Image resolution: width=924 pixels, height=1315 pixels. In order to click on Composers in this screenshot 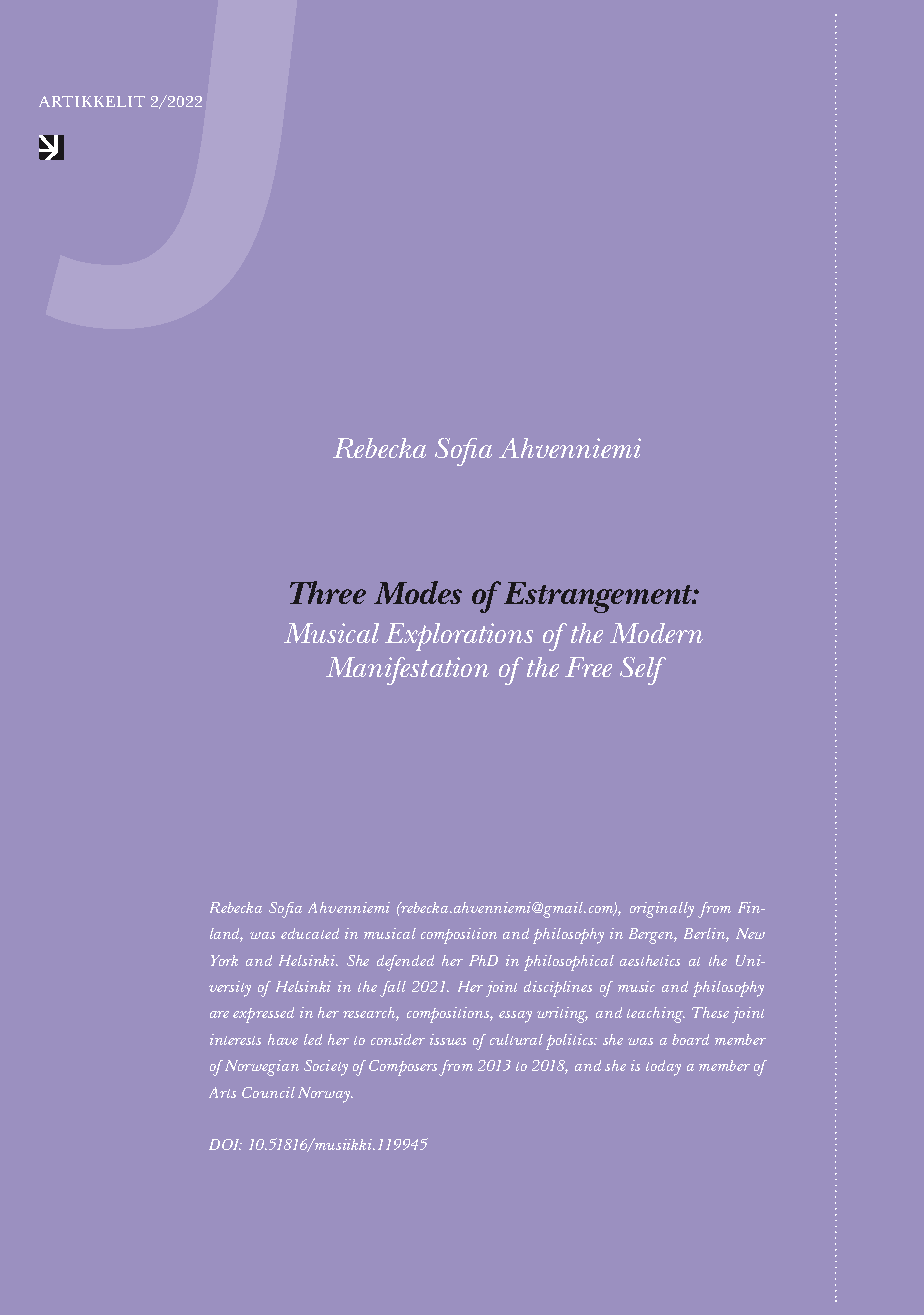, I will do `click(403, 1068)`.
